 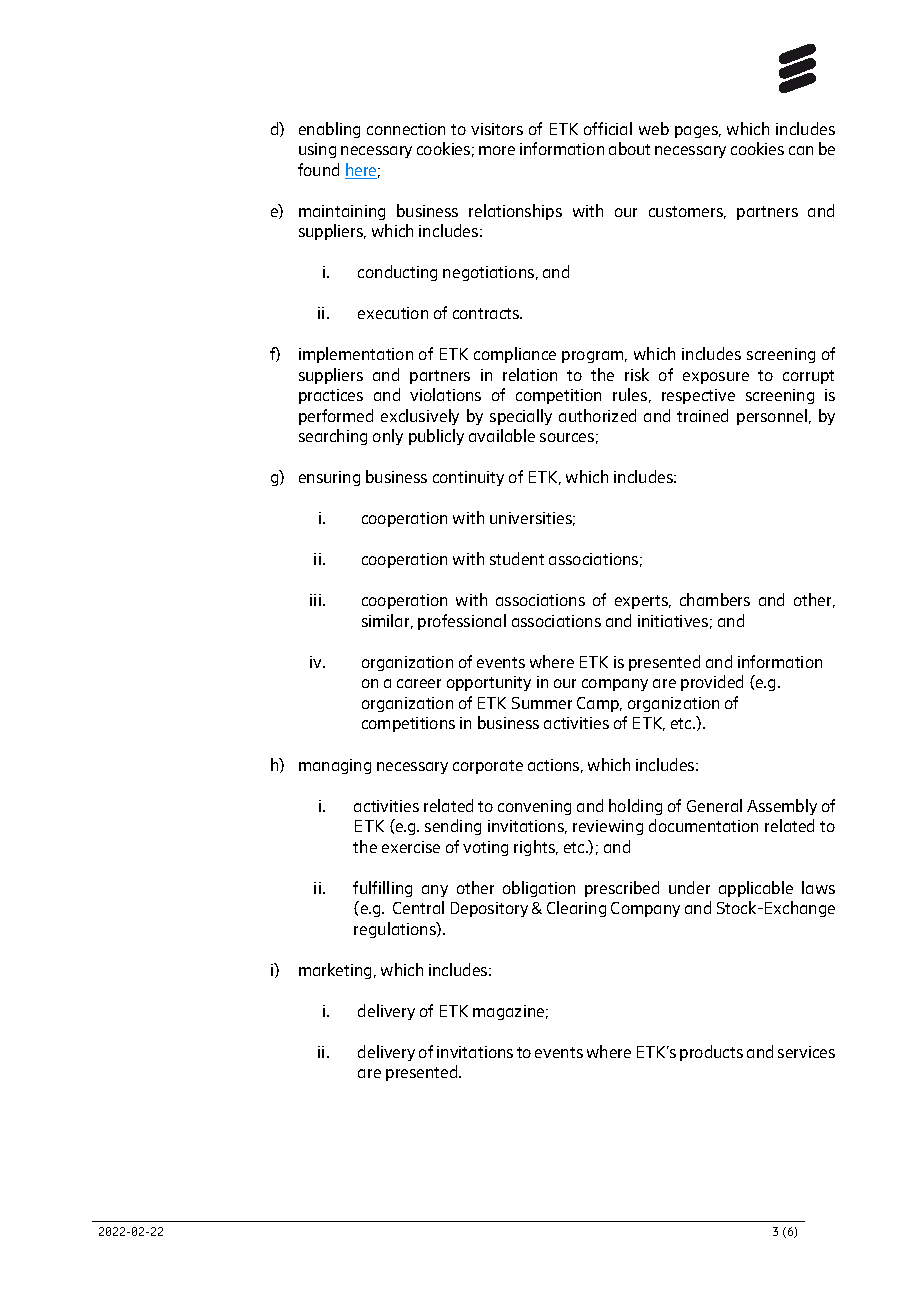 What do you see at coordinates (608, 128) in the screenshot?
I see `official` at bounding box center [608, 128].
